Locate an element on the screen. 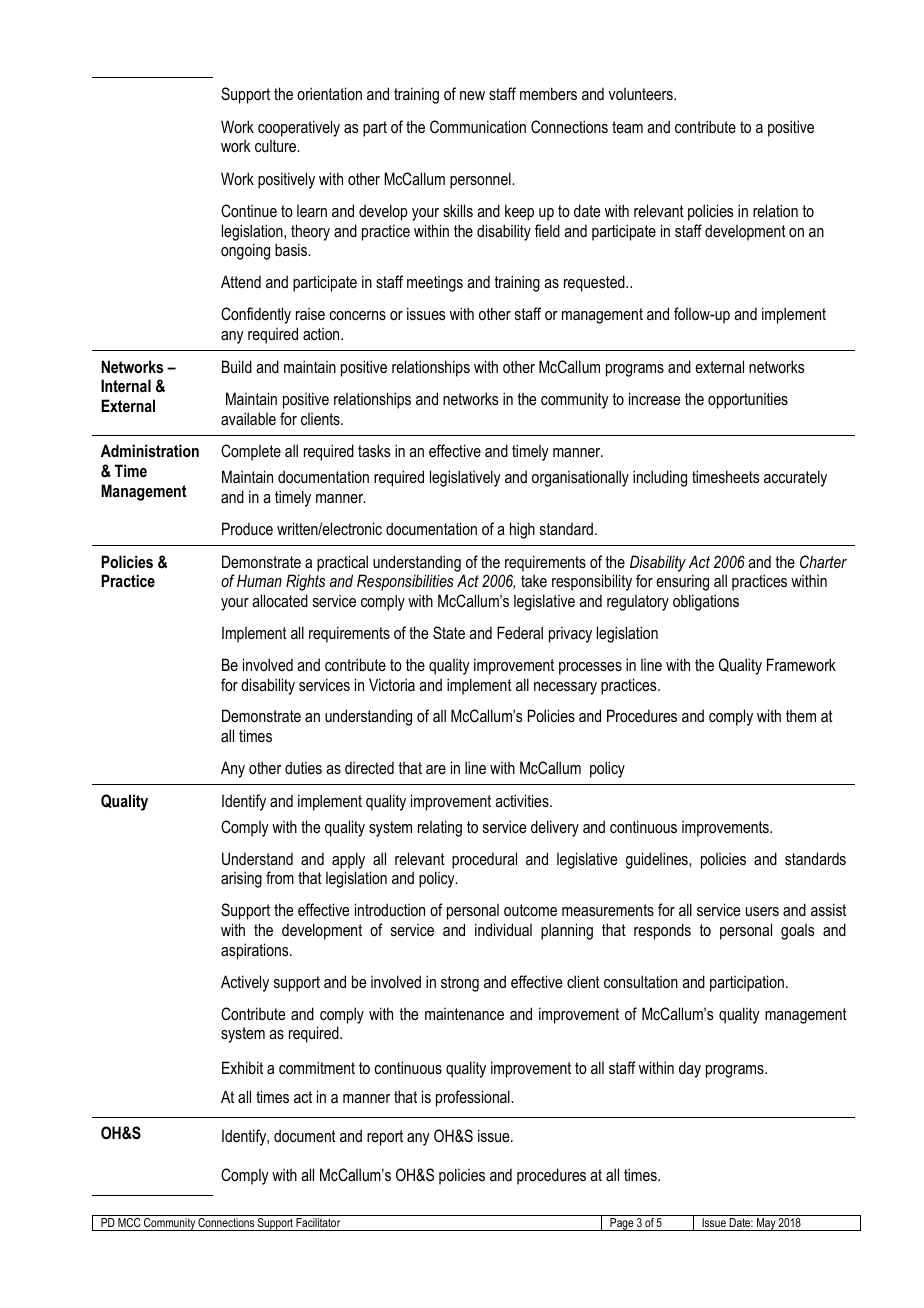 Image resolution: width=924 pixels, height=1308 pixels. Exhibit is located at coordinates (242, 1067).
